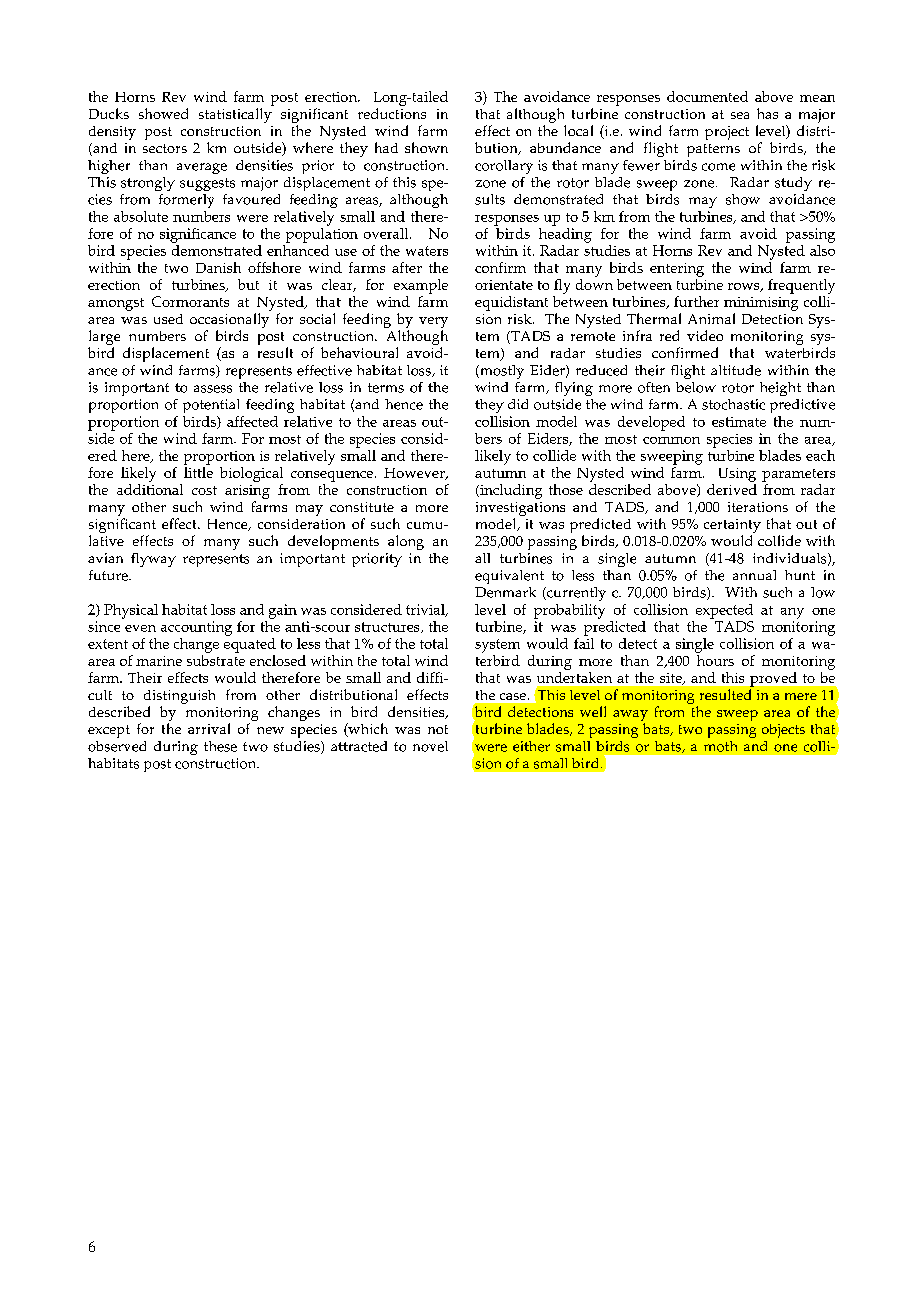  Describe the element at coordinates (754, 575) in the screenshot. I see `annual` at that location.
